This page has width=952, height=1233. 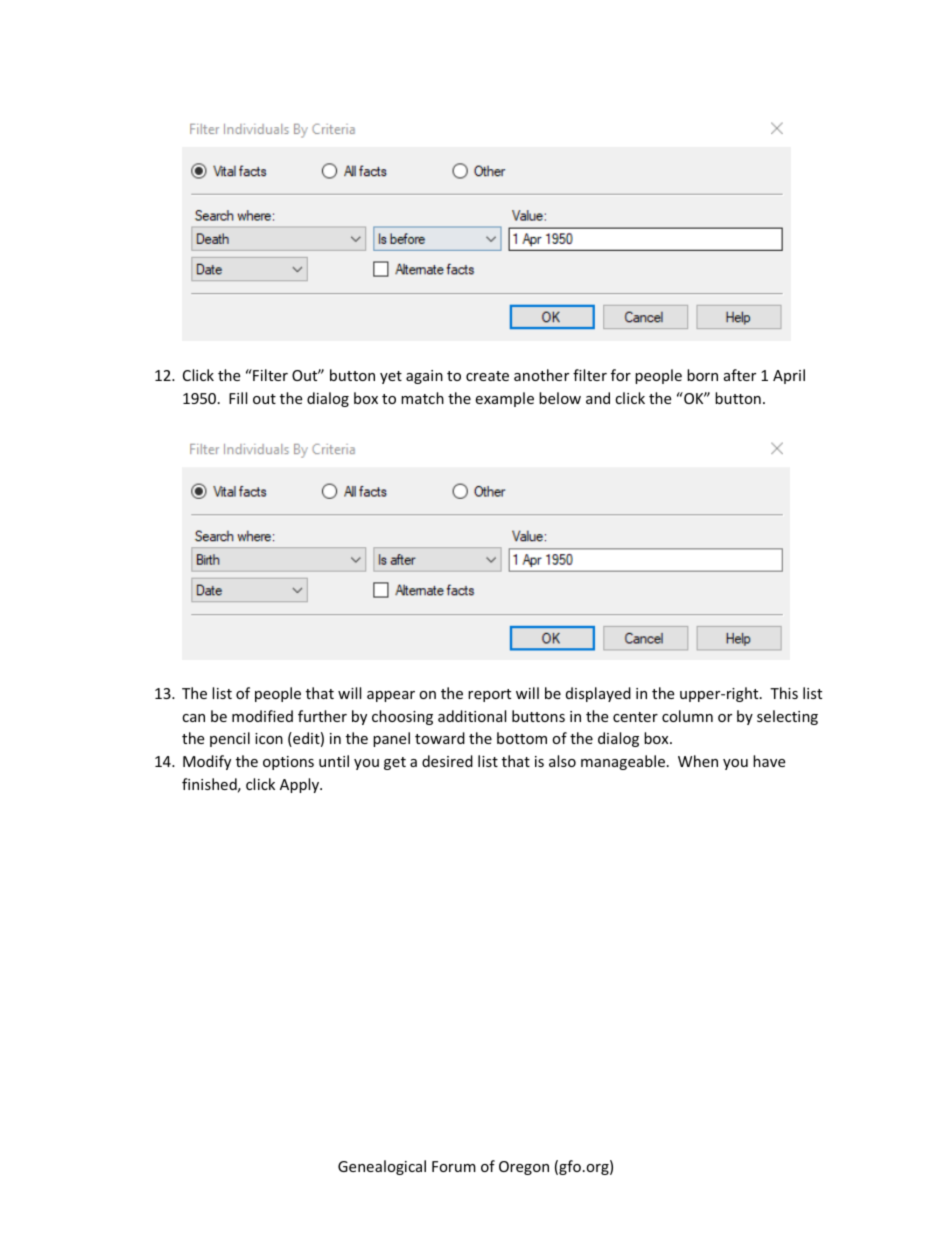 I want to click on Genealogical, so click(x=382, y=1167).
